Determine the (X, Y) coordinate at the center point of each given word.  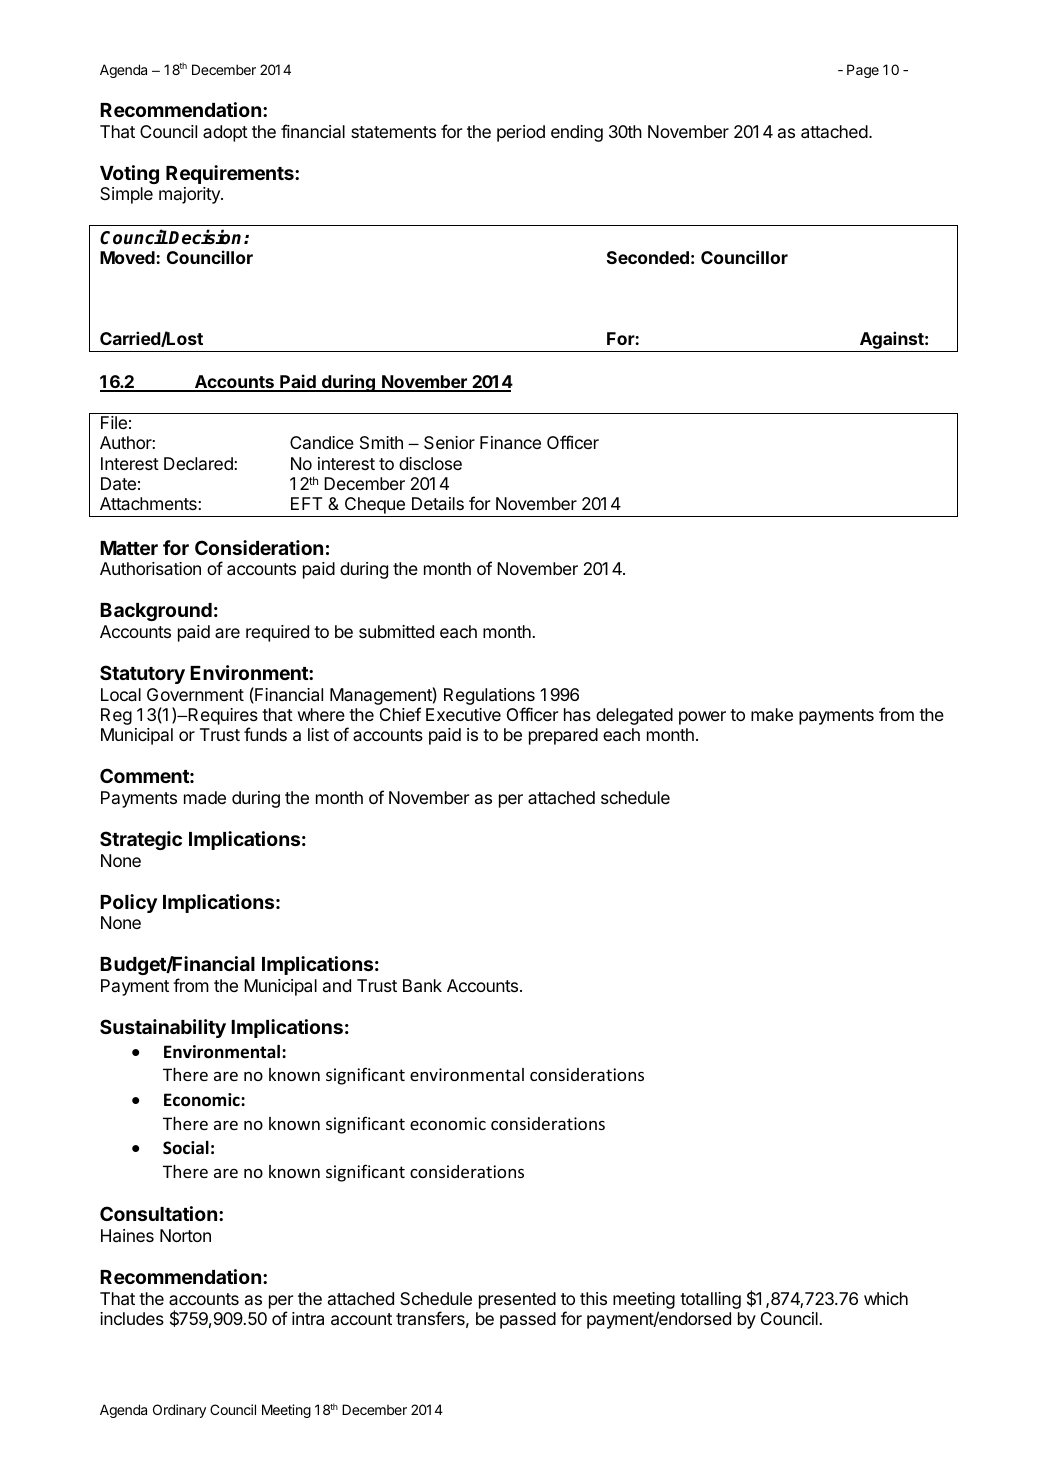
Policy (128, 903)
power (702, 718)
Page (863, 71)
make (772, 714)
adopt (225, 133)
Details (438, 503)
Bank (422, 986)
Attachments (148, 503)
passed (528, 1320)
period (521, 133)
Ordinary (179, 1411)
